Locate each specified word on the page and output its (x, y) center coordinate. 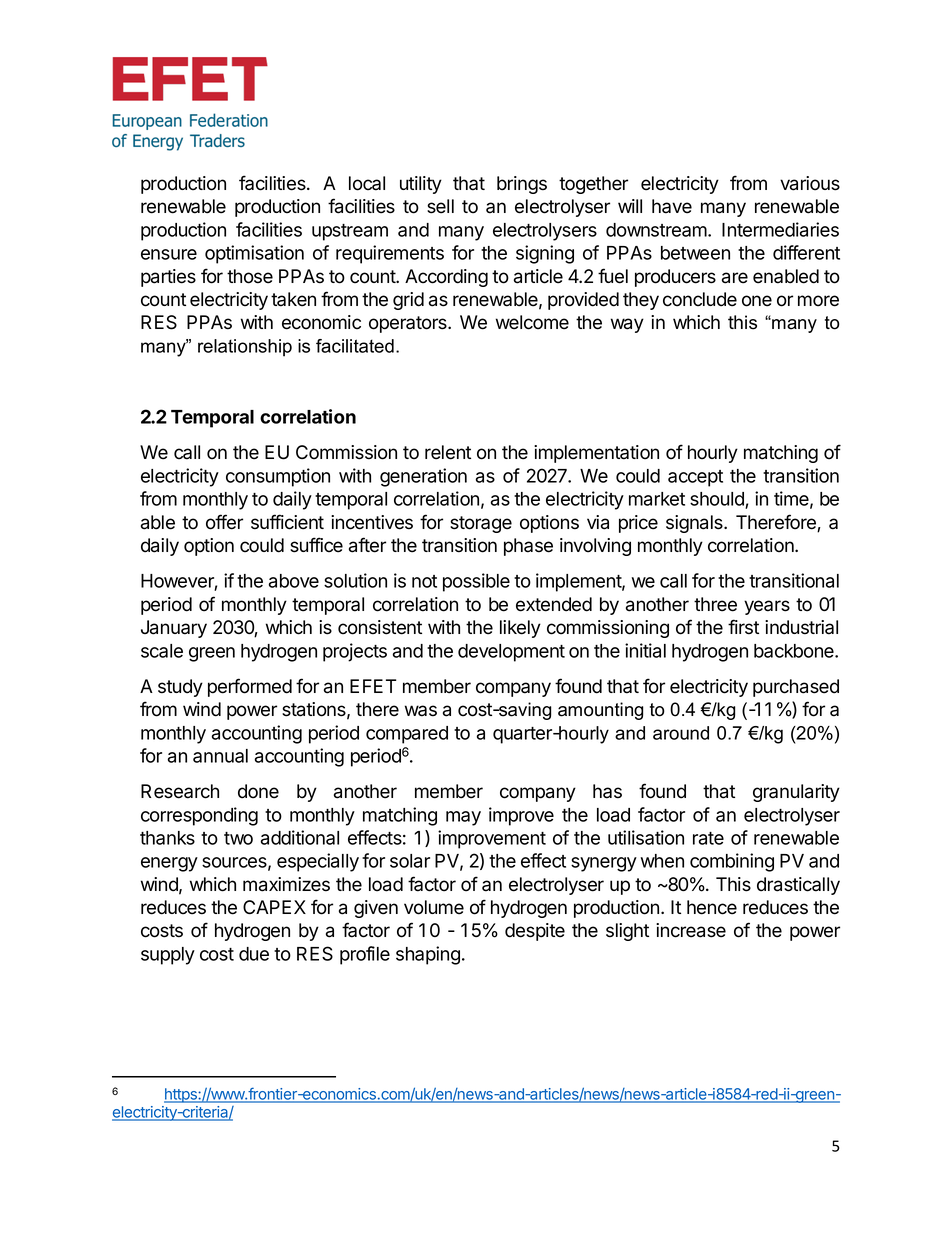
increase (691, 930)
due (254, 954)
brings (522, 185)
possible (476, 582)
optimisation (254, 254)
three (715, 604)
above (294, 581)
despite (535, 932)
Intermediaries (780, 229)
